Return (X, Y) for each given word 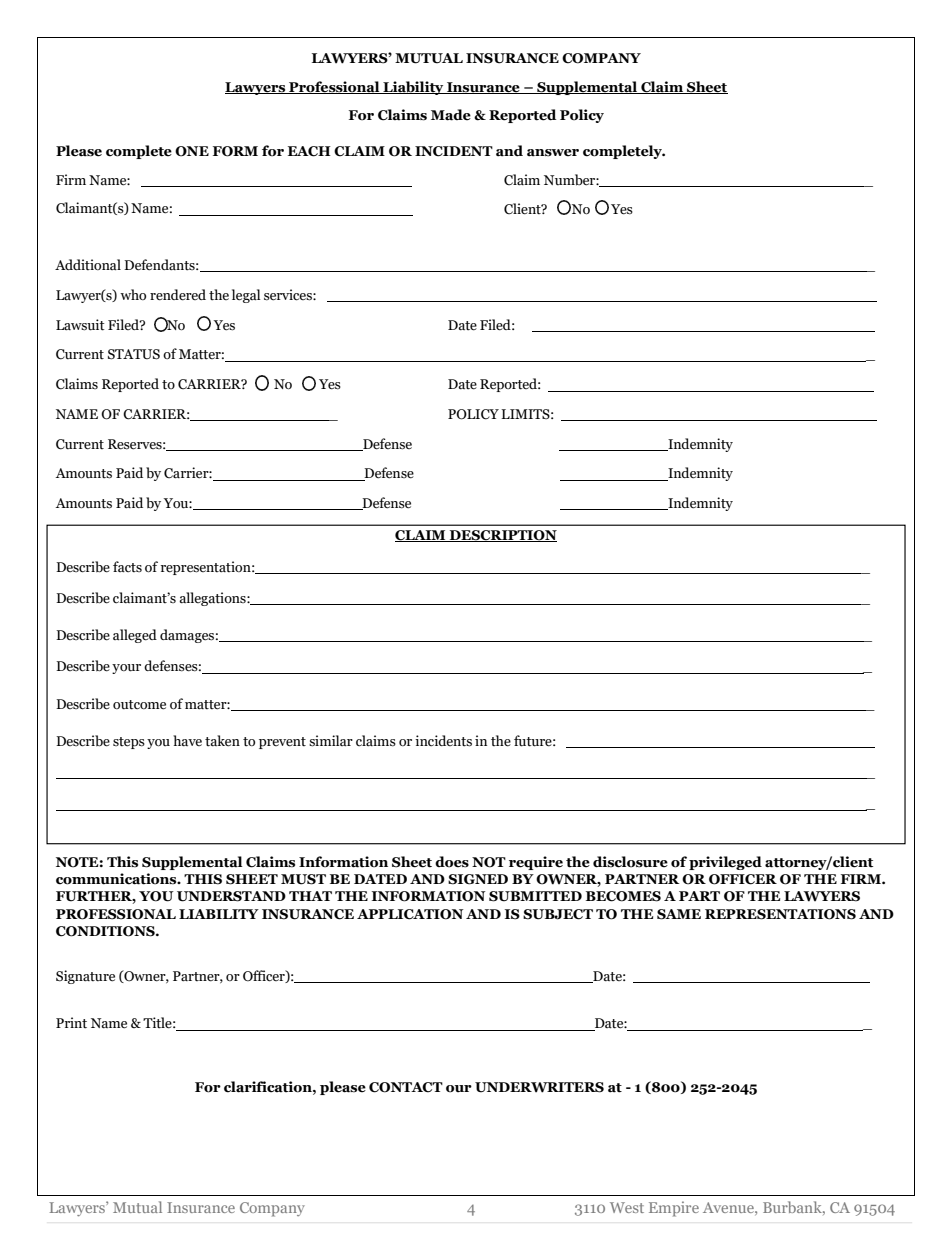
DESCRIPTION (502, 536)
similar (331, 741)
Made (451, 115)
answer (553, 153)
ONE (192, 151)
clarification (269, 1087)
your (126, 669)
